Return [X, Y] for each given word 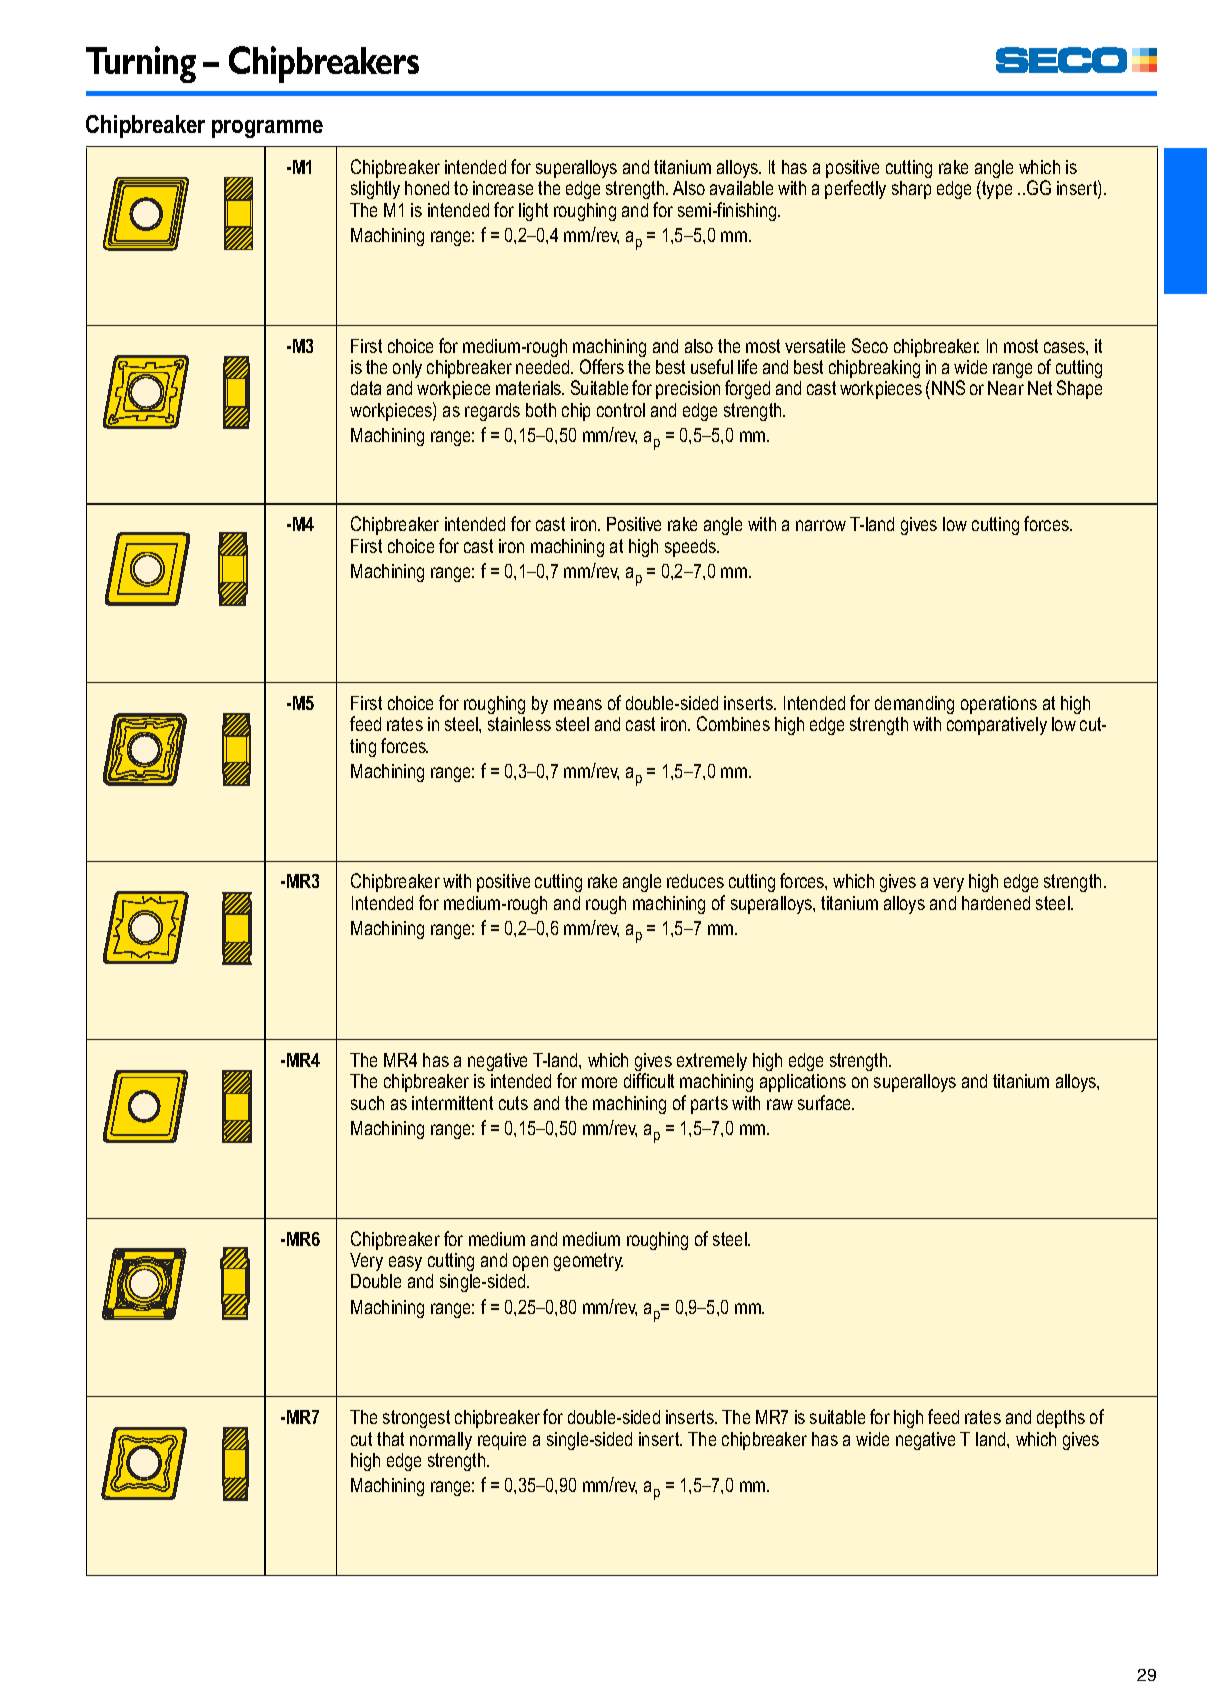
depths [1061, 1419]
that [390, 1439]
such [367, 1103]
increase [503, 188]
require [502, 1441]
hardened [996, 903]
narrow [821, 525]
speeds [692, 548]
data [366, 388]
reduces [695, 881]
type [996, 189]
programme [267, 129]
